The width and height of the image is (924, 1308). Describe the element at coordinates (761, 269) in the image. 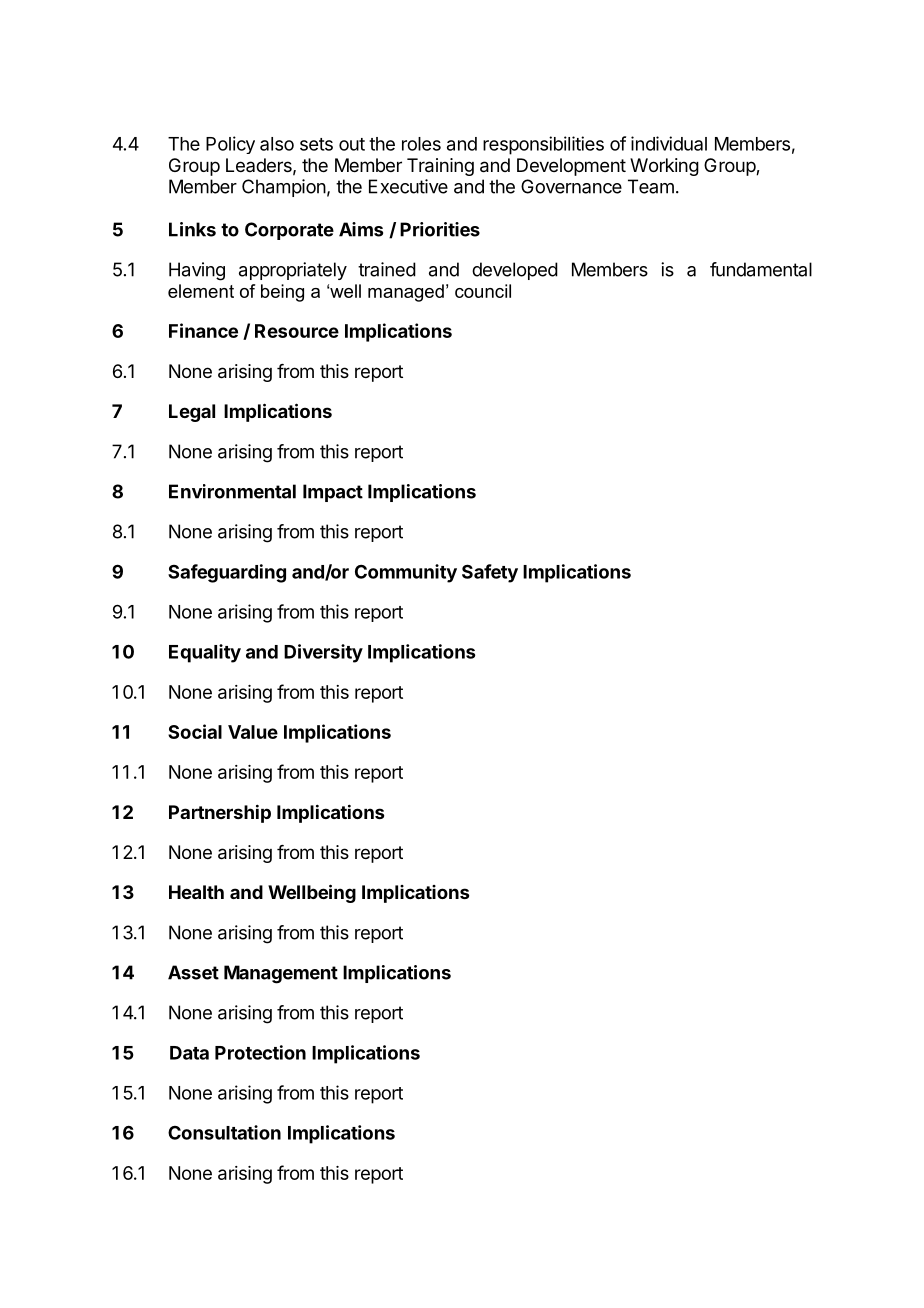

I see `fundamental` at that location.
